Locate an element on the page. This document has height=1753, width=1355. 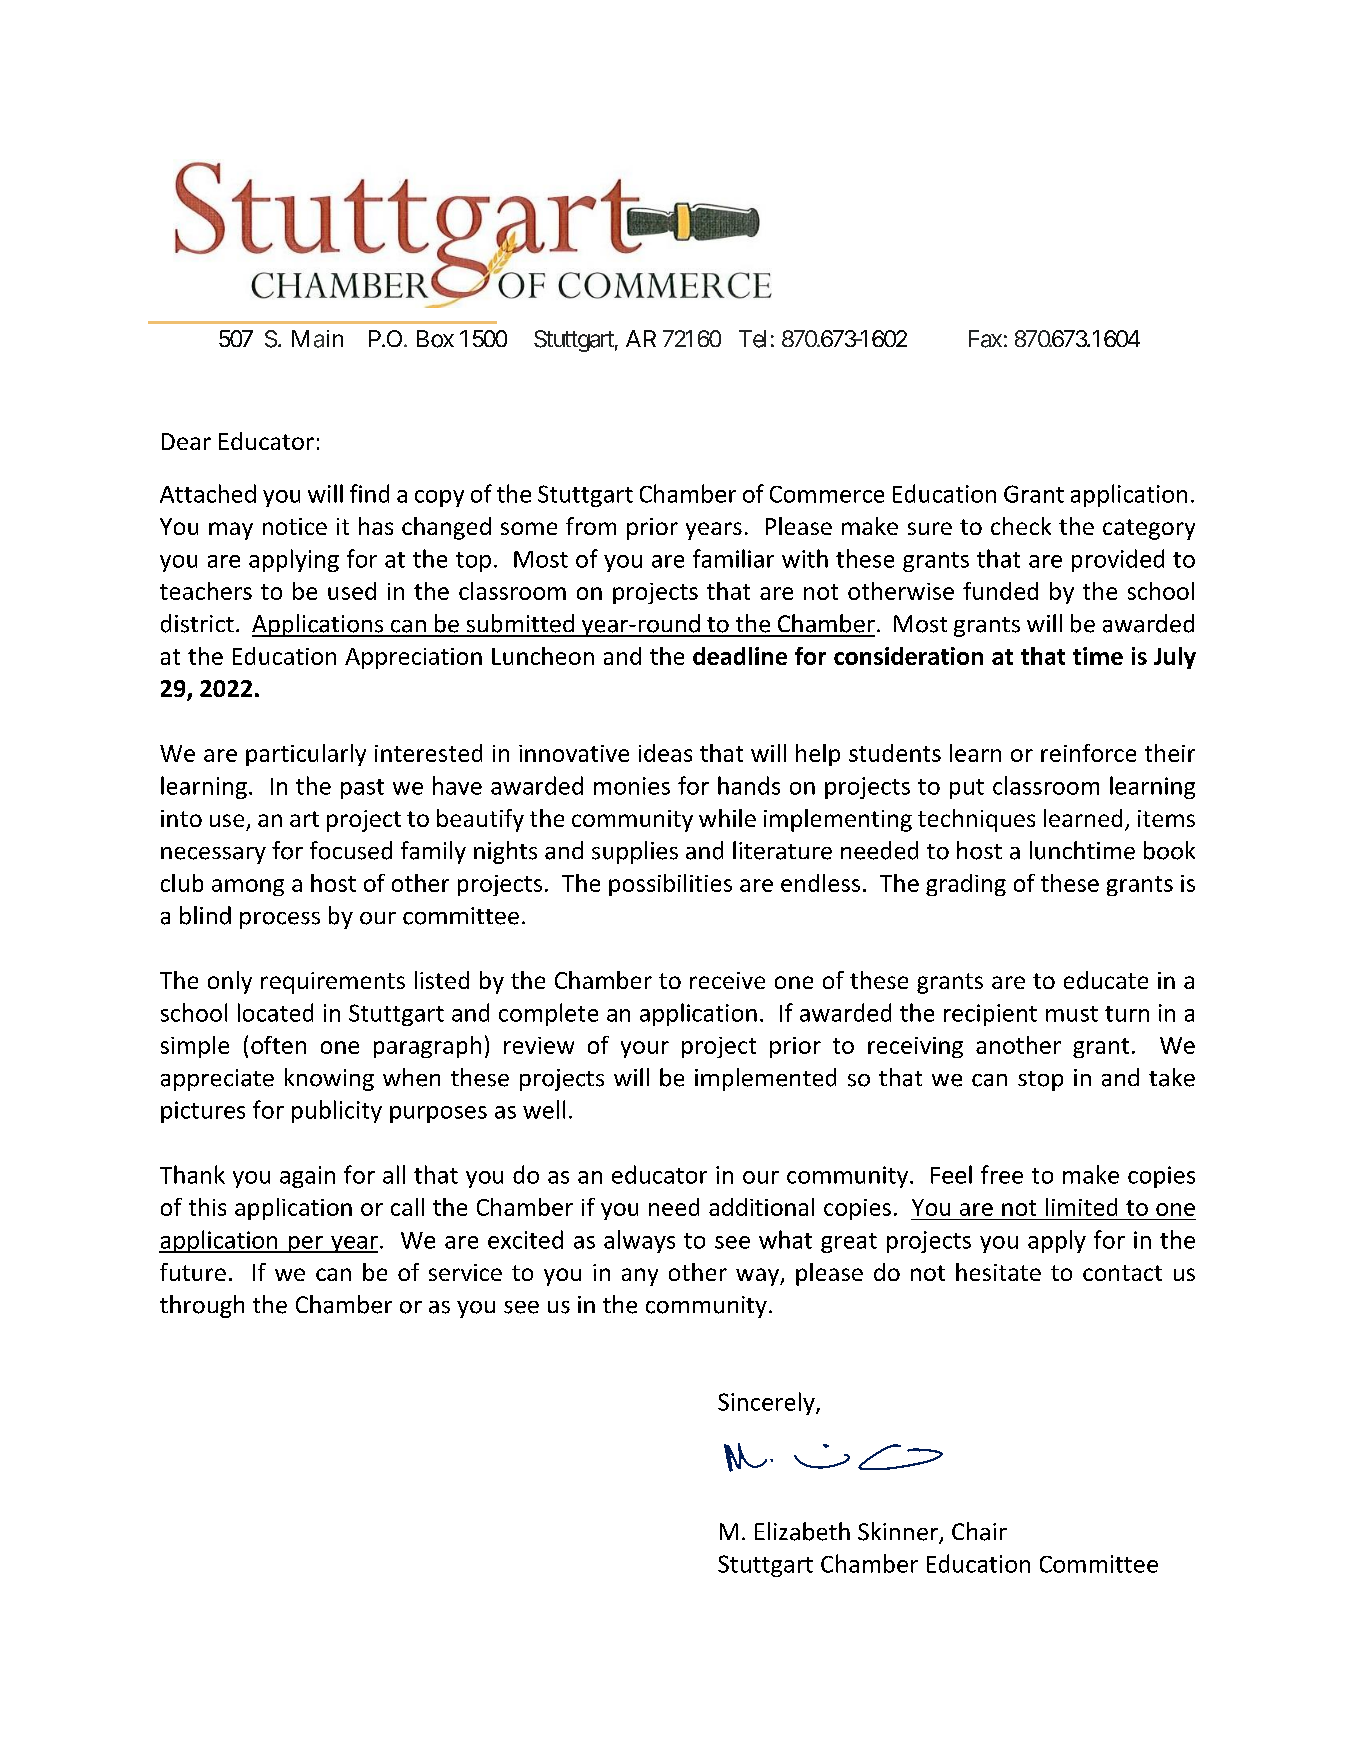
your is located at coordinates (645, 1049).
